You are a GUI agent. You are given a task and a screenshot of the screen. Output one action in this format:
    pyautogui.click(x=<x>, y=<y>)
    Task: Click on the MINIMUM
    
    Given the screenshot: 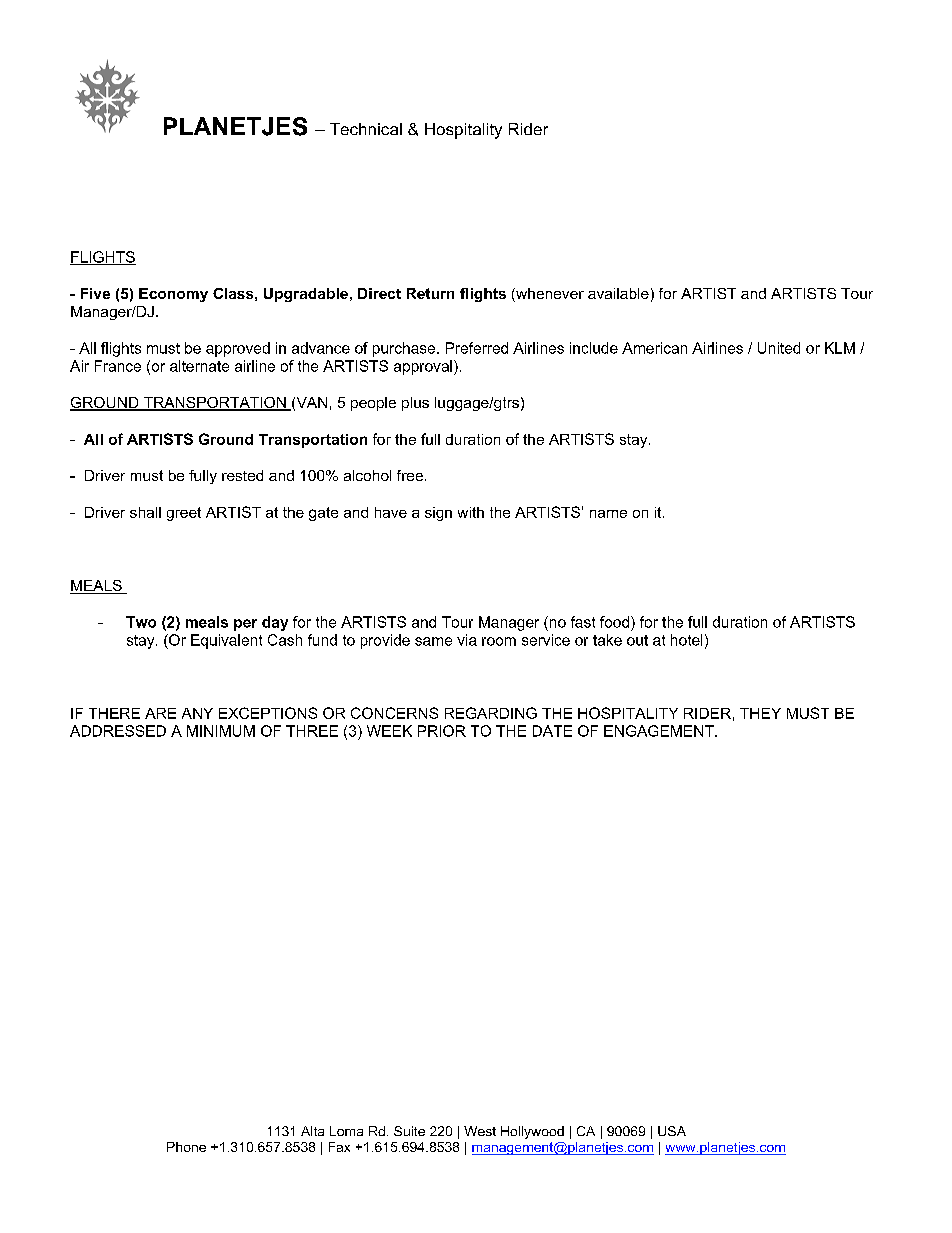 What is the action you would take?
    pyautogui.click(x=221, y=731)
